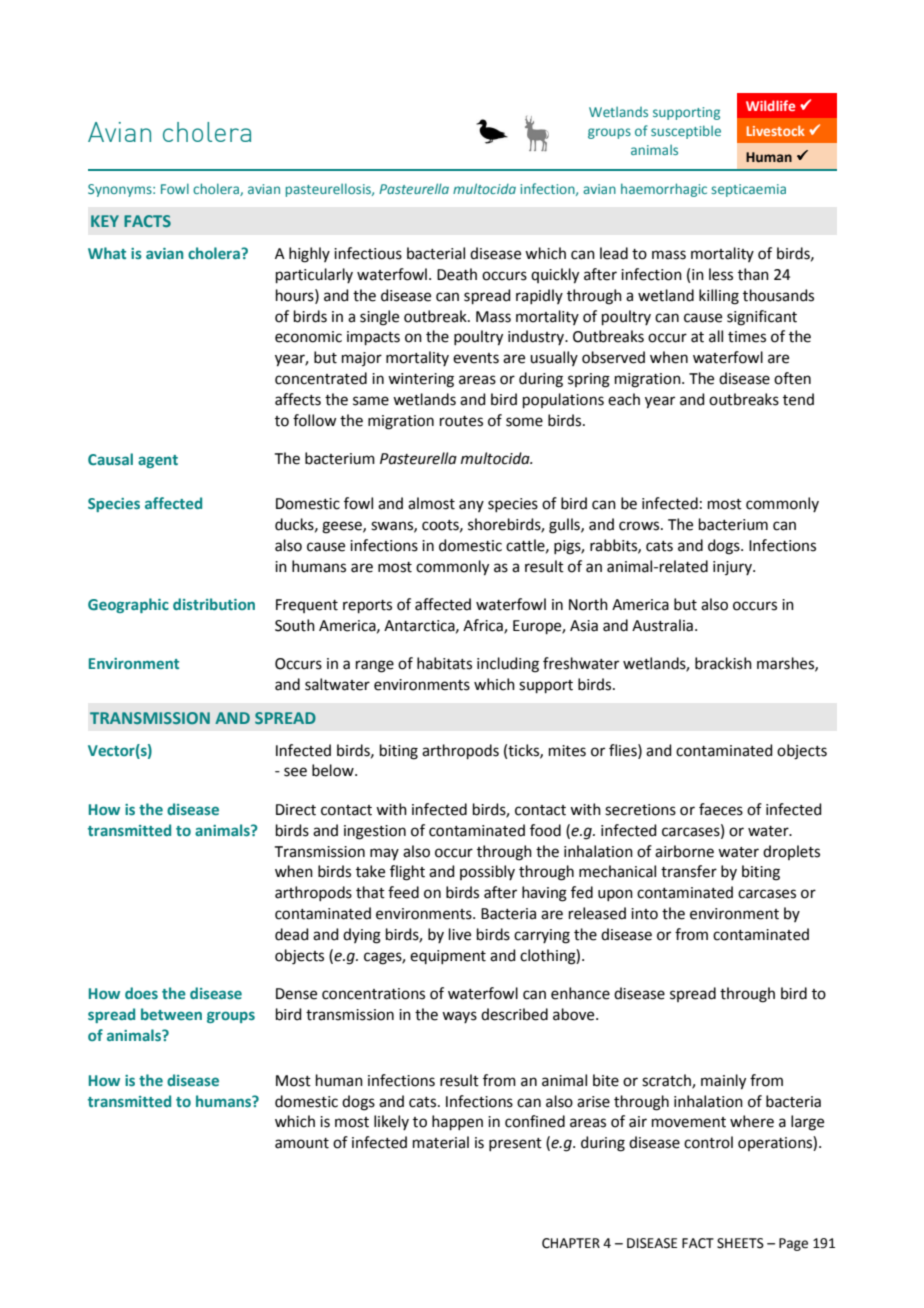  I want to click on KEY, so click(105, 221).
